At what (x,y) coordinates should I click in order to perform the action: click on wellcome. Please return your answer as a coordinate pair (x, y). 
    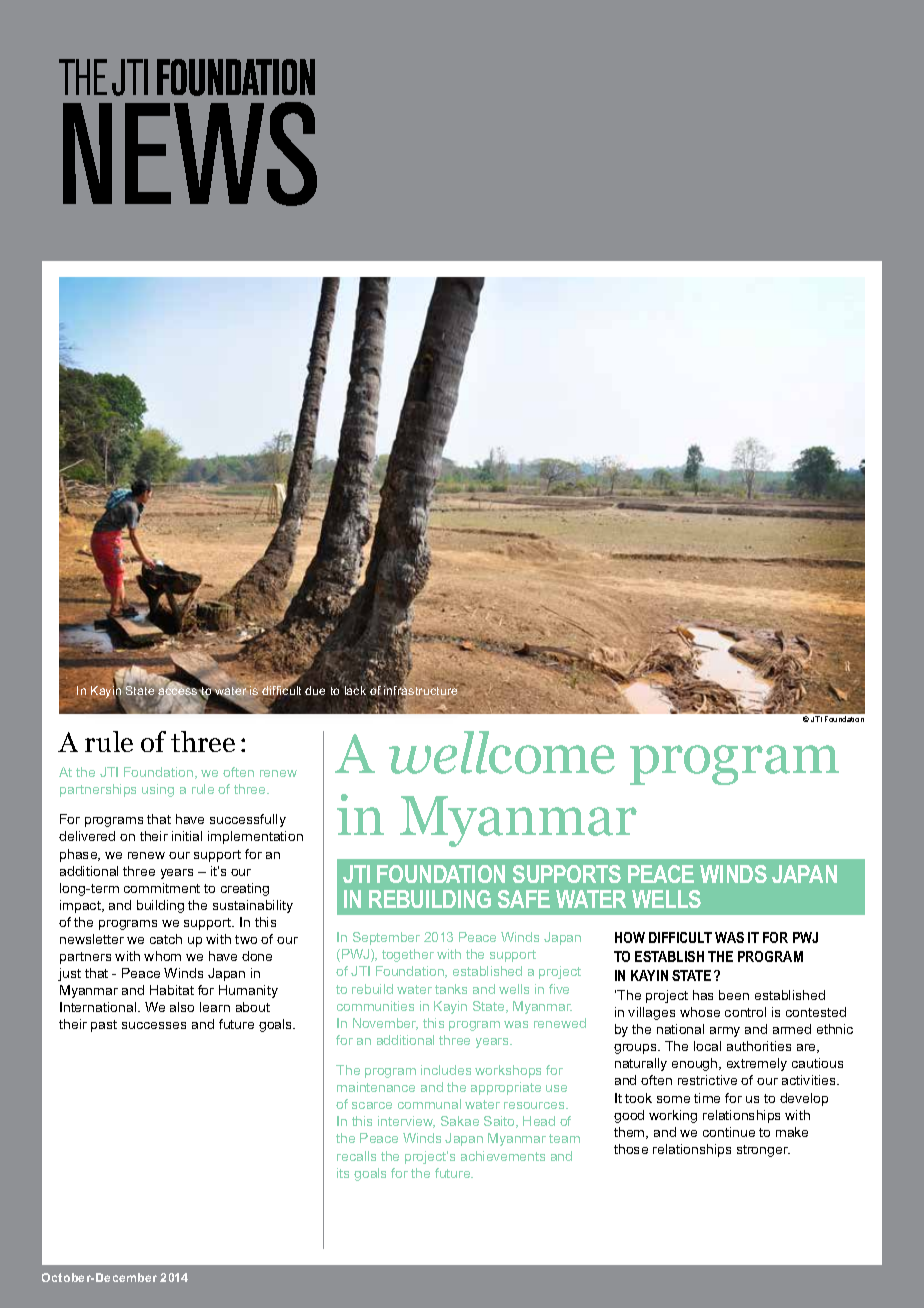
    Looking at the image, I should click on (502, 752).
